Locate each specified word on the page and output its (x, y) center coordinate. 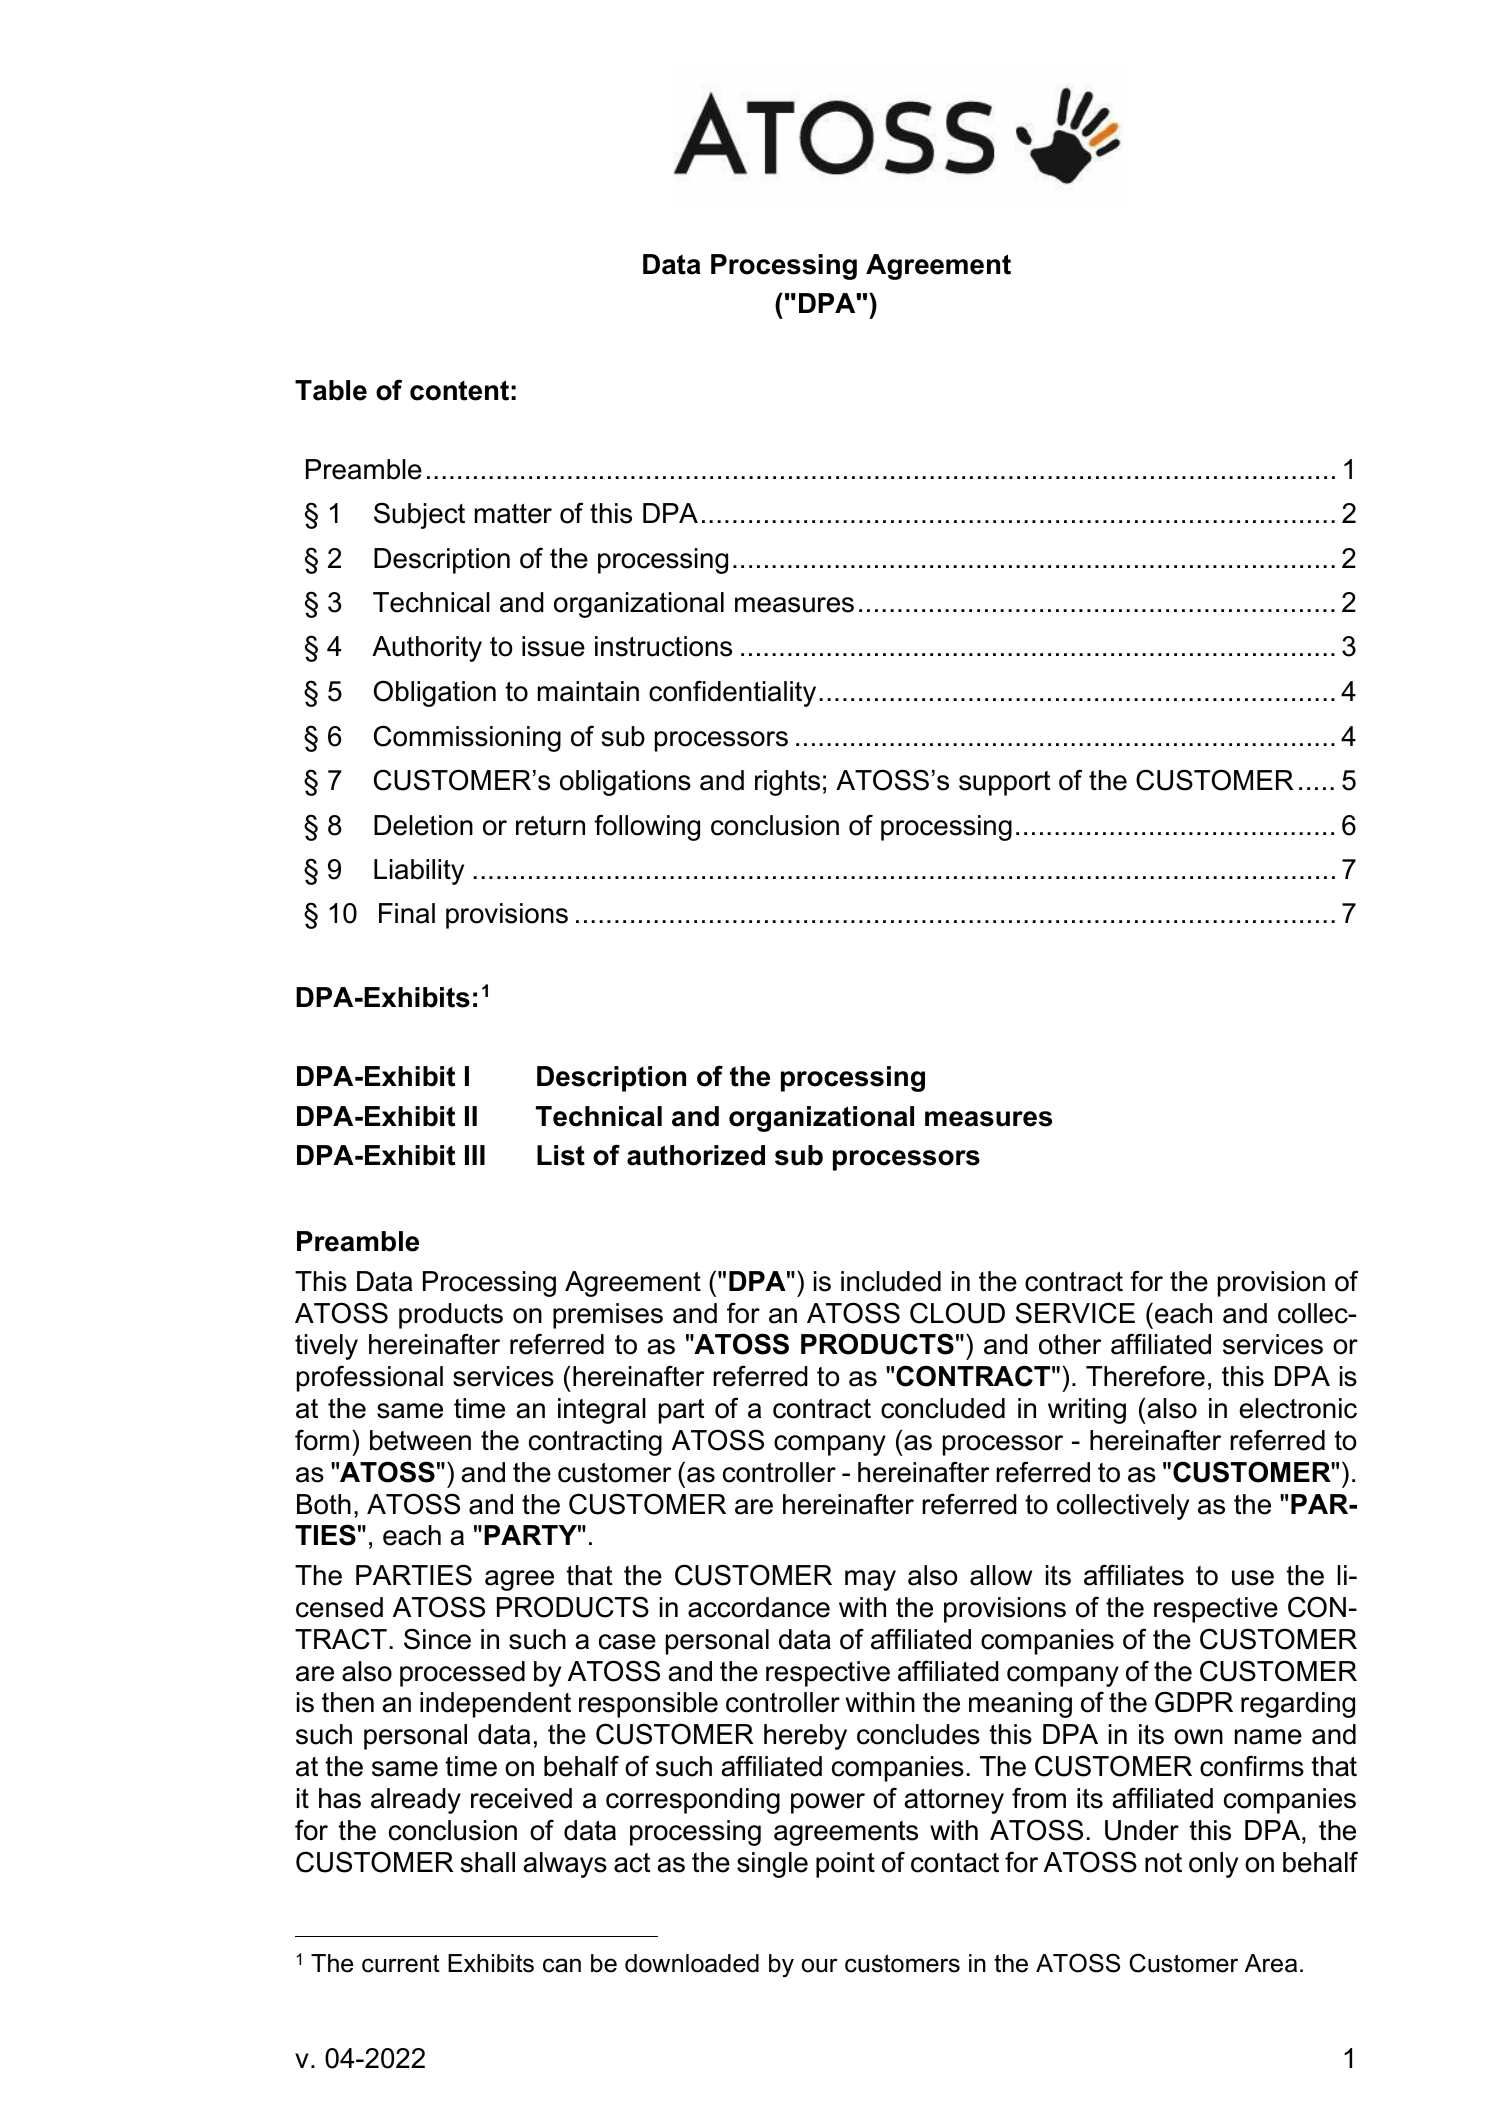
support (1005, 783)
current (401, 1963)
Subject (419, 515)
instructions (663, 646)
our (820, 1965)
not (1163, 1863)
